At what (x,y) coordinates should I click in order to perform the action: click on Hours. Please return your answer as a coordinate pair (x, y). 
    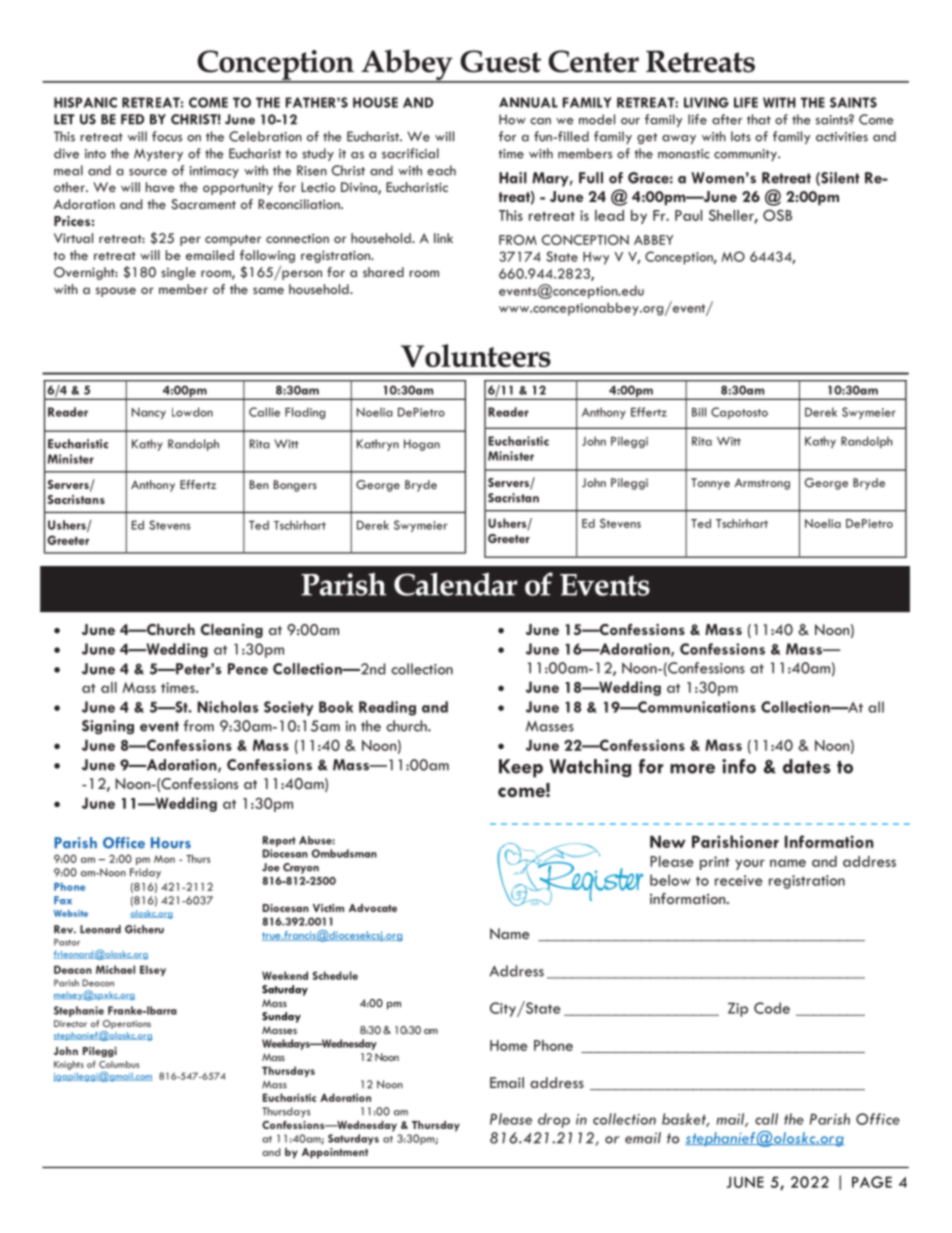
    Looking at the image, I should click on (171, 843).
